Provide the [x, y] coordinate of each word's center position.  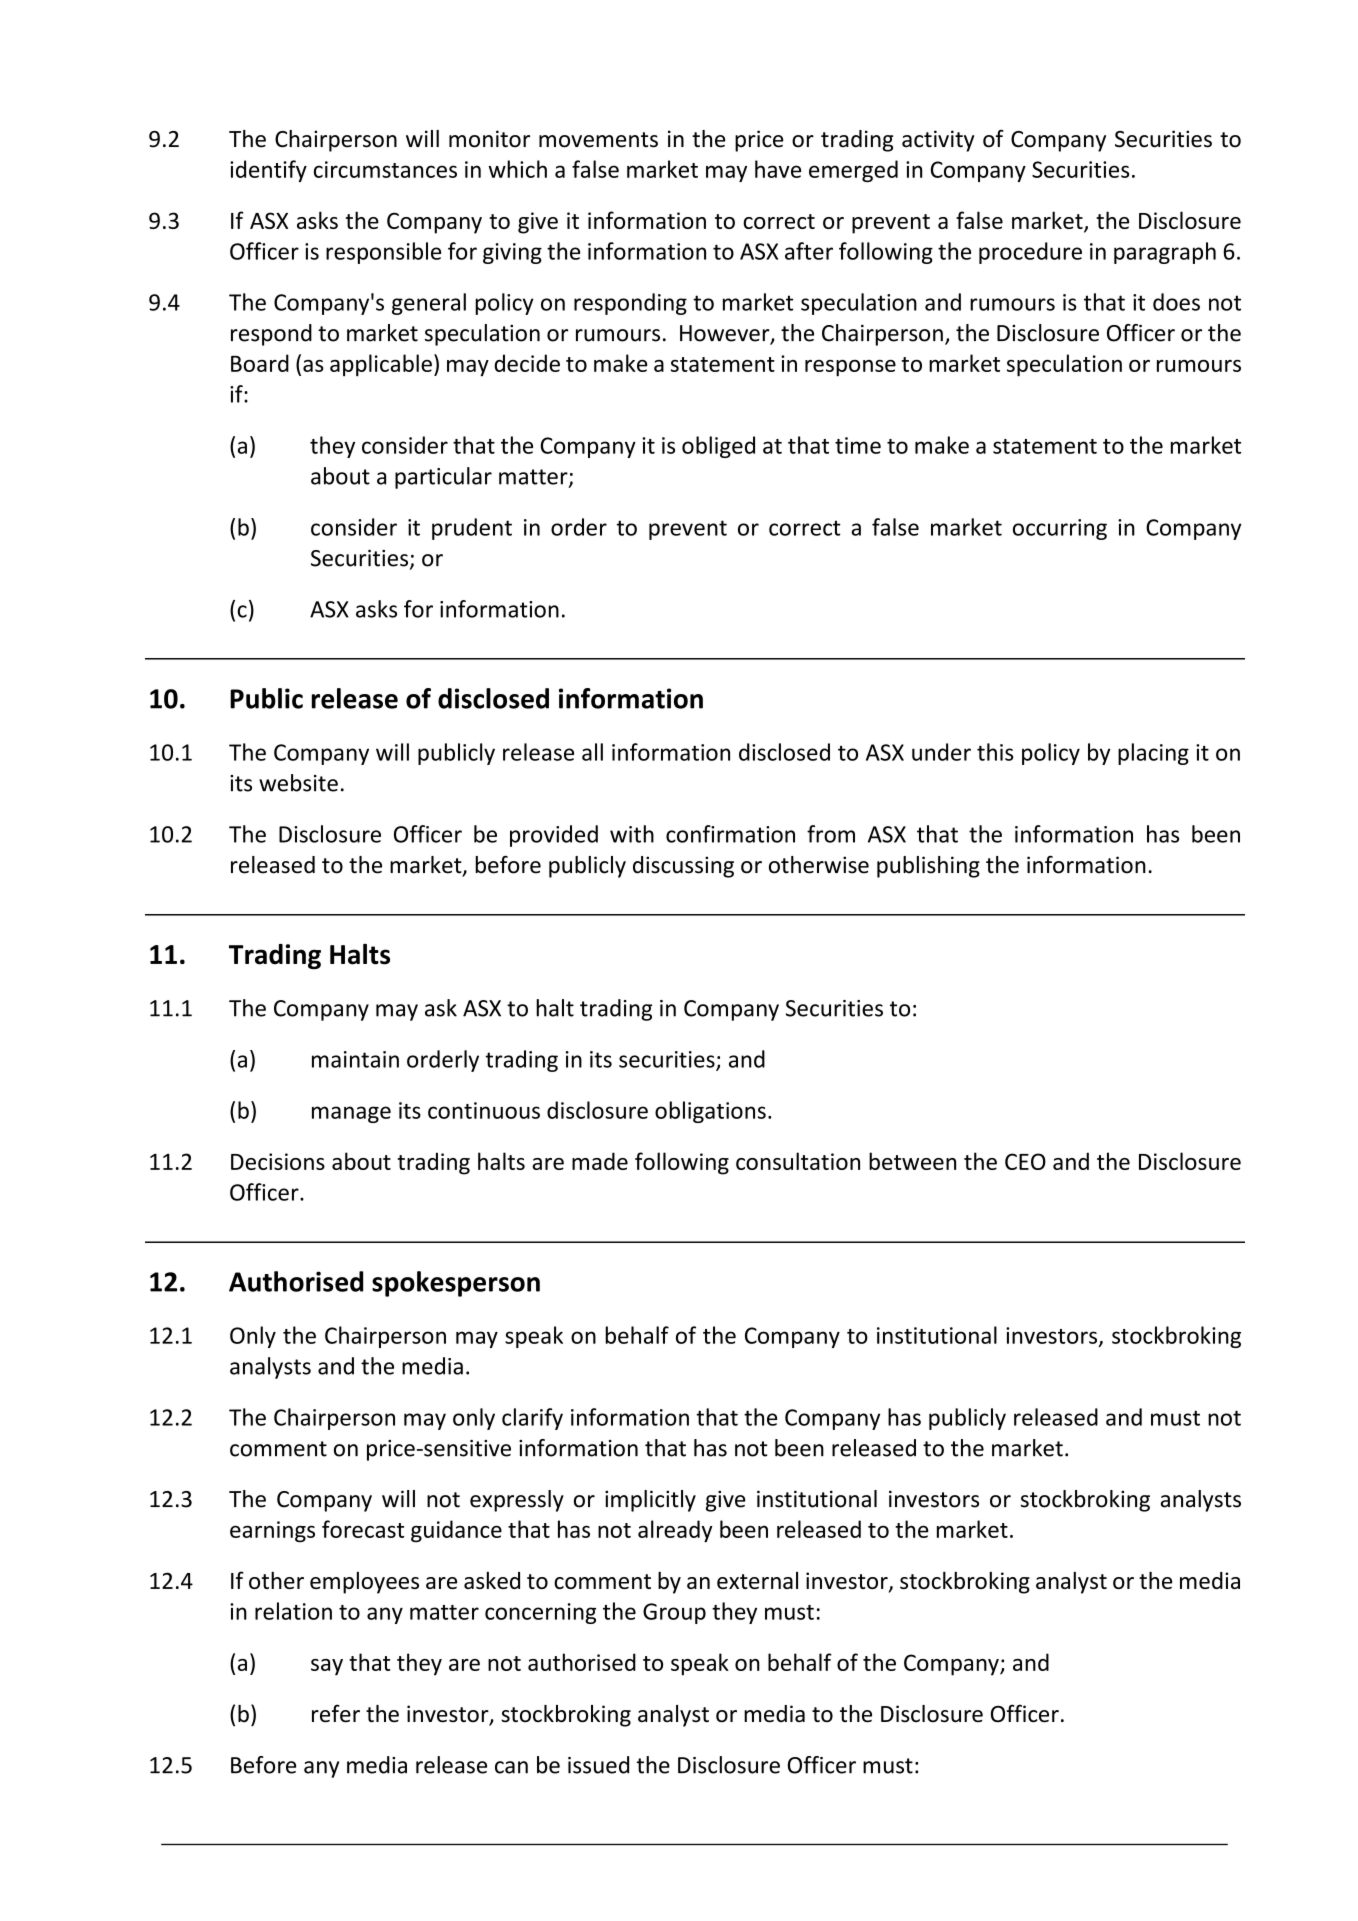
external [757, 1580]
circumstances [385, 169]
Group [674, 1613]
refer [336, 1713]
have [778, 169]
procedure [1030, 253]
